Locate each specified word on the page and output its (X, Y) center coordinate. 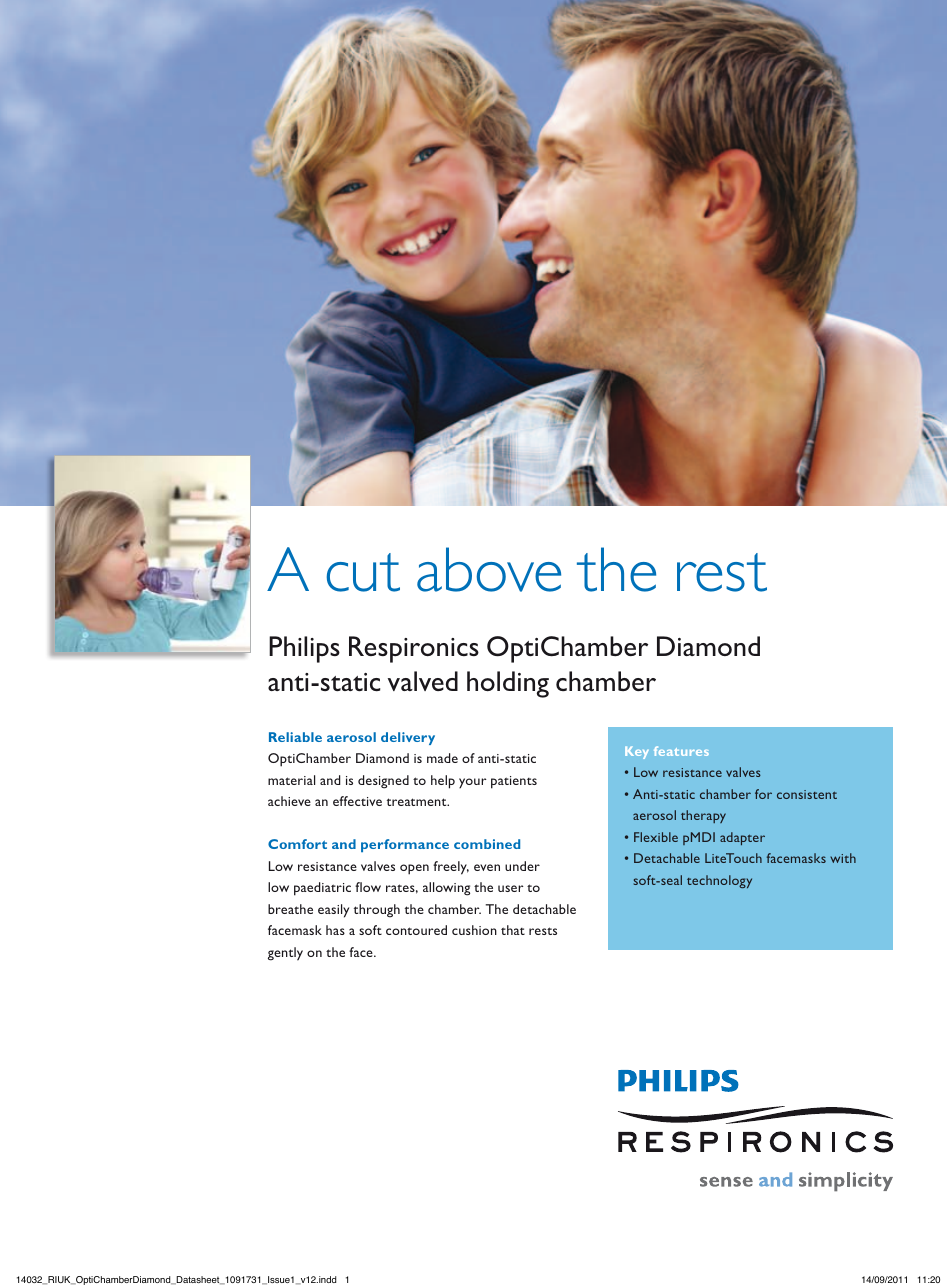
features (681, 751)
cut (363, 572)
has (335, 930)
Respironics (414, 649)
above (489, 569)
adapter (742, 838)
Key (637, 752)
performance (405, 845)
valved (423, 681)
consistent (807, 794)
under (522, 866)
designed (383, 782)
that (513, 930)
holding (508, 684)
